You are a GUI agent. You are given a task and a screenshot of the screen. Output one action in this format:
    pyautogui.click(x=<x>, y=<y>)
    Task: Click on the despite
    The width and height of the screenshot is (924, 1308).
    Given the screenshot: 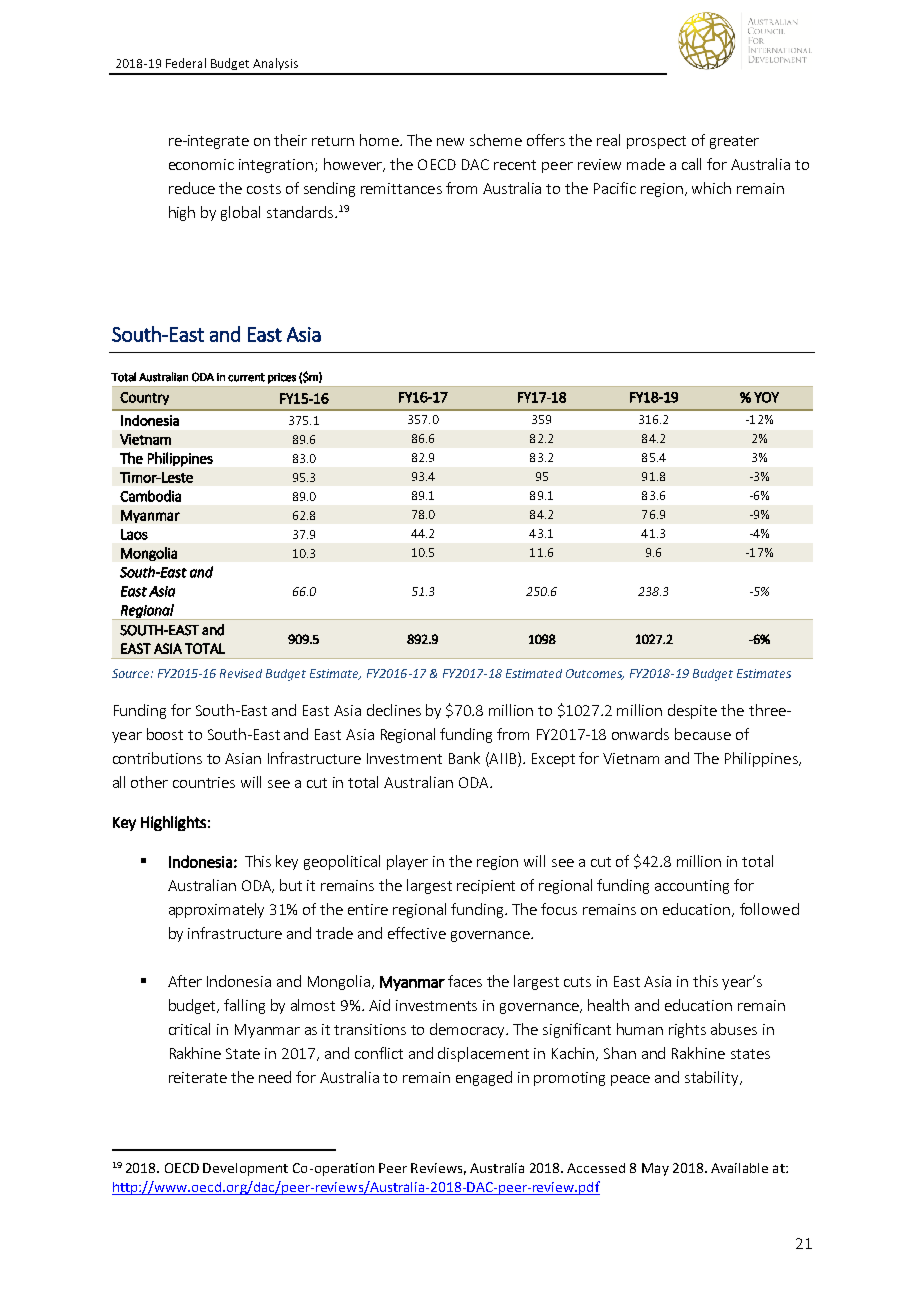 What is the action you would take?
    pyautogui.click(x=692, y=711)
